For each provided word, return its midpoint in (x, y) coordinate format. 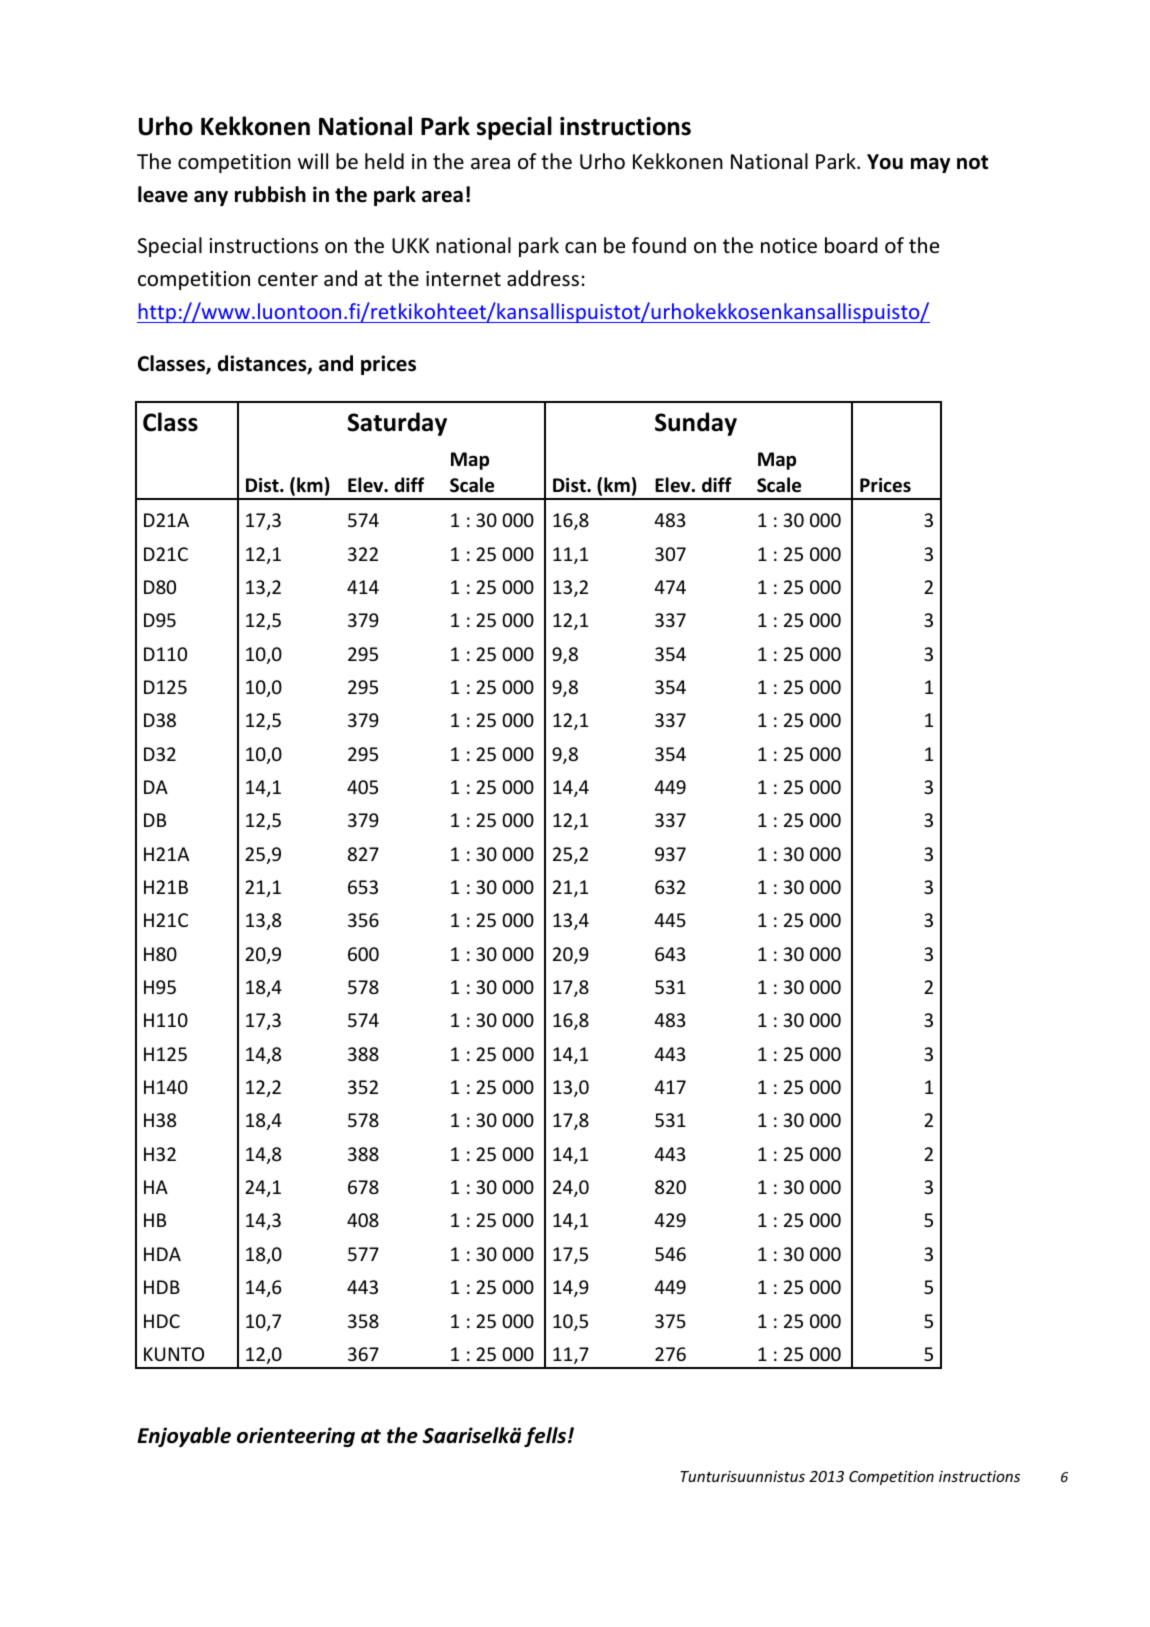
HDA (162, 1254)
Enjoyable (184, 1437)
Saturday (397, 424)
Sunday (696, 424)
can (580, 247)
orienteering (296, 1437)
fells (546, 1437)
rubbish (270, 194)
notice (789, 246)
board (851, 245)
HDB (162, 1287)
